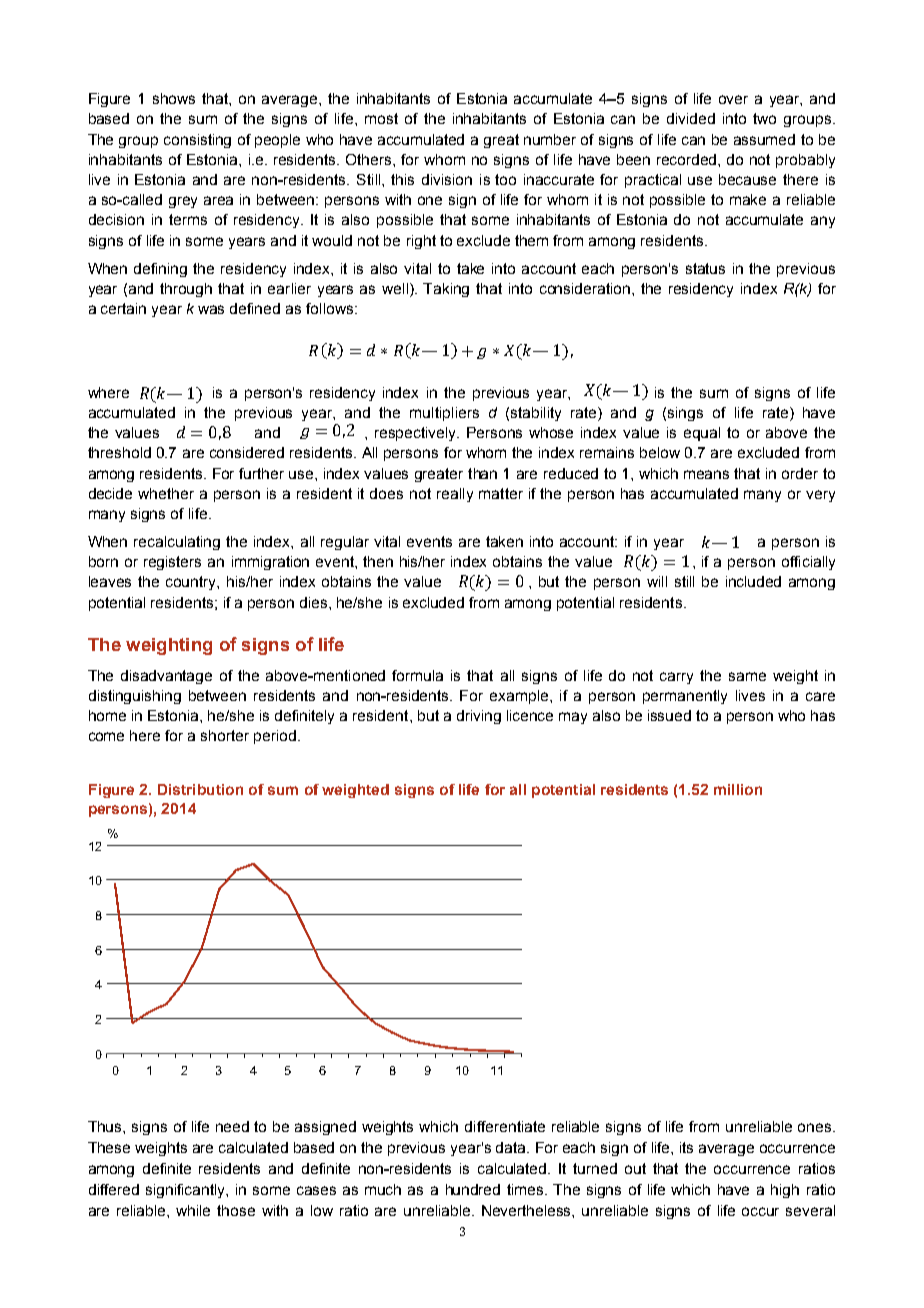  I want to click on division, so click(447, 179).
